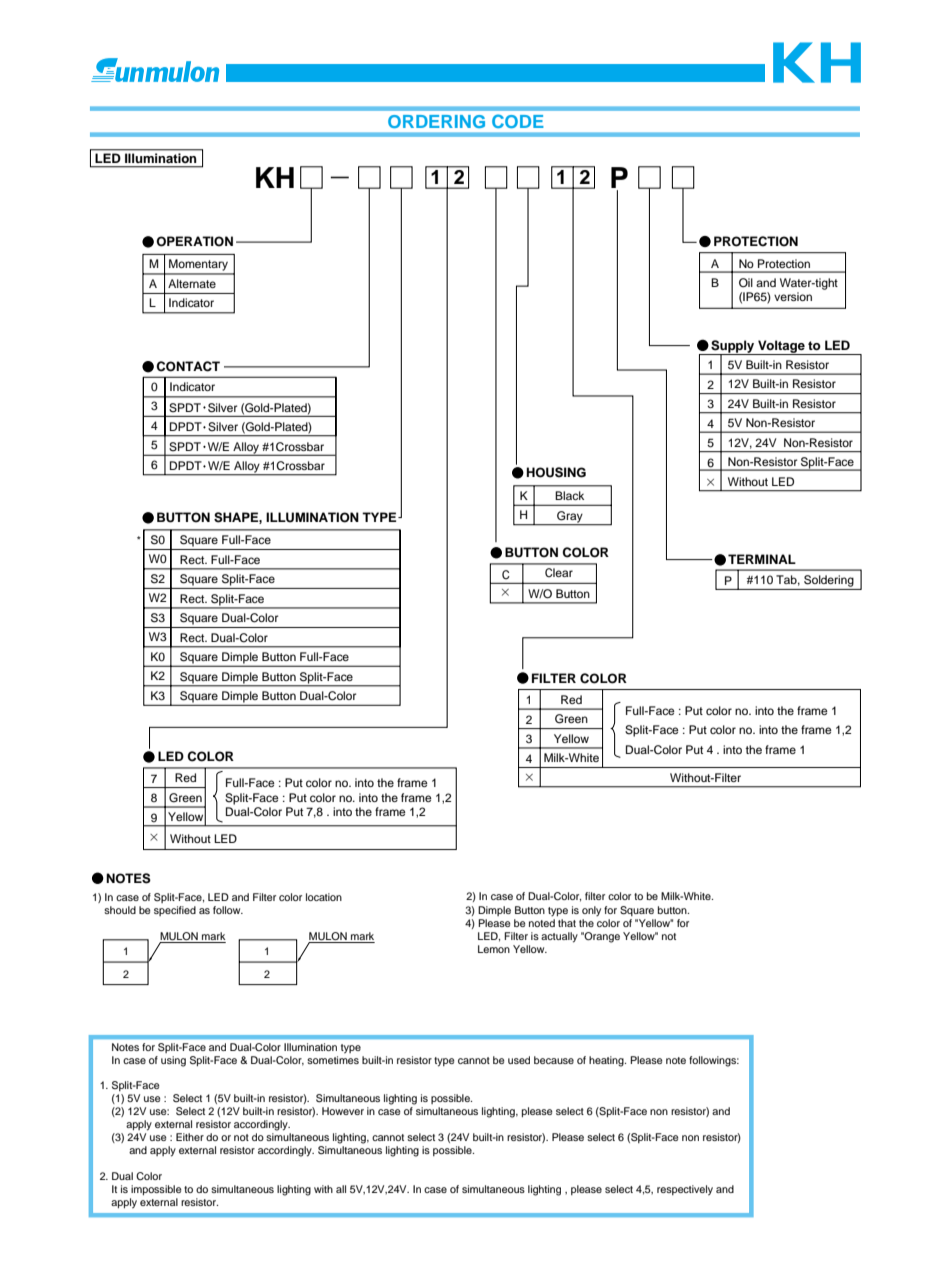 The image size is (952, 1285). What do you see at coordinates (190, 1137) in the image?
I see `Either` at bounding box center [190, 1137].
